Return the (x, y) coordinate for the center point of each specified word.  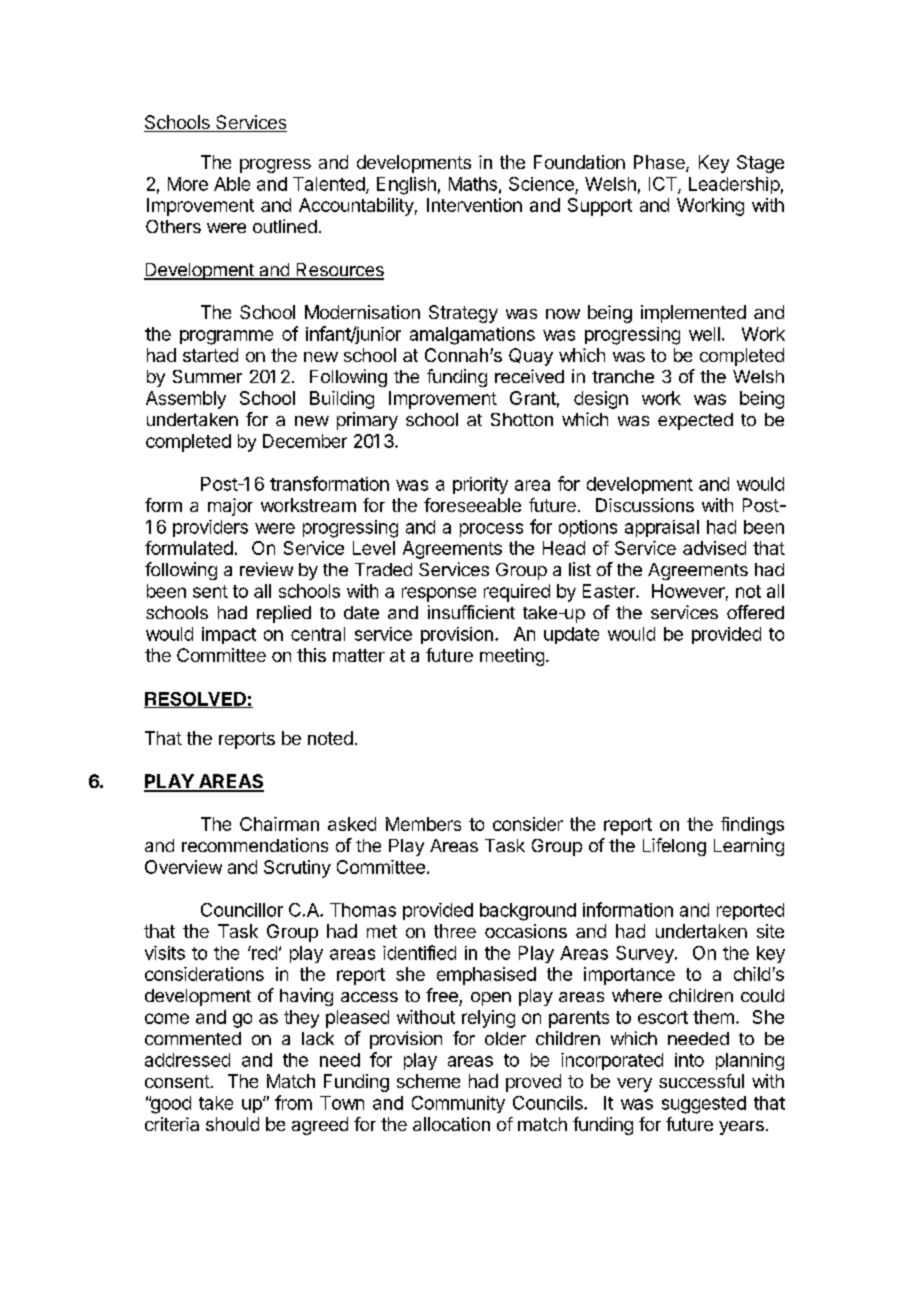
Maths (473, 184)
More (188, 184)
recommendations (255, 845)
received (529, 376)
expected (695, 421)
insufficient (471, 612)
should (232, 1124)
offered (755, 612)
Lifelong (674, 847)
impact (229, 635)
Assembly (186, 400)
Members (423, 824)
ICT (664, 185)
